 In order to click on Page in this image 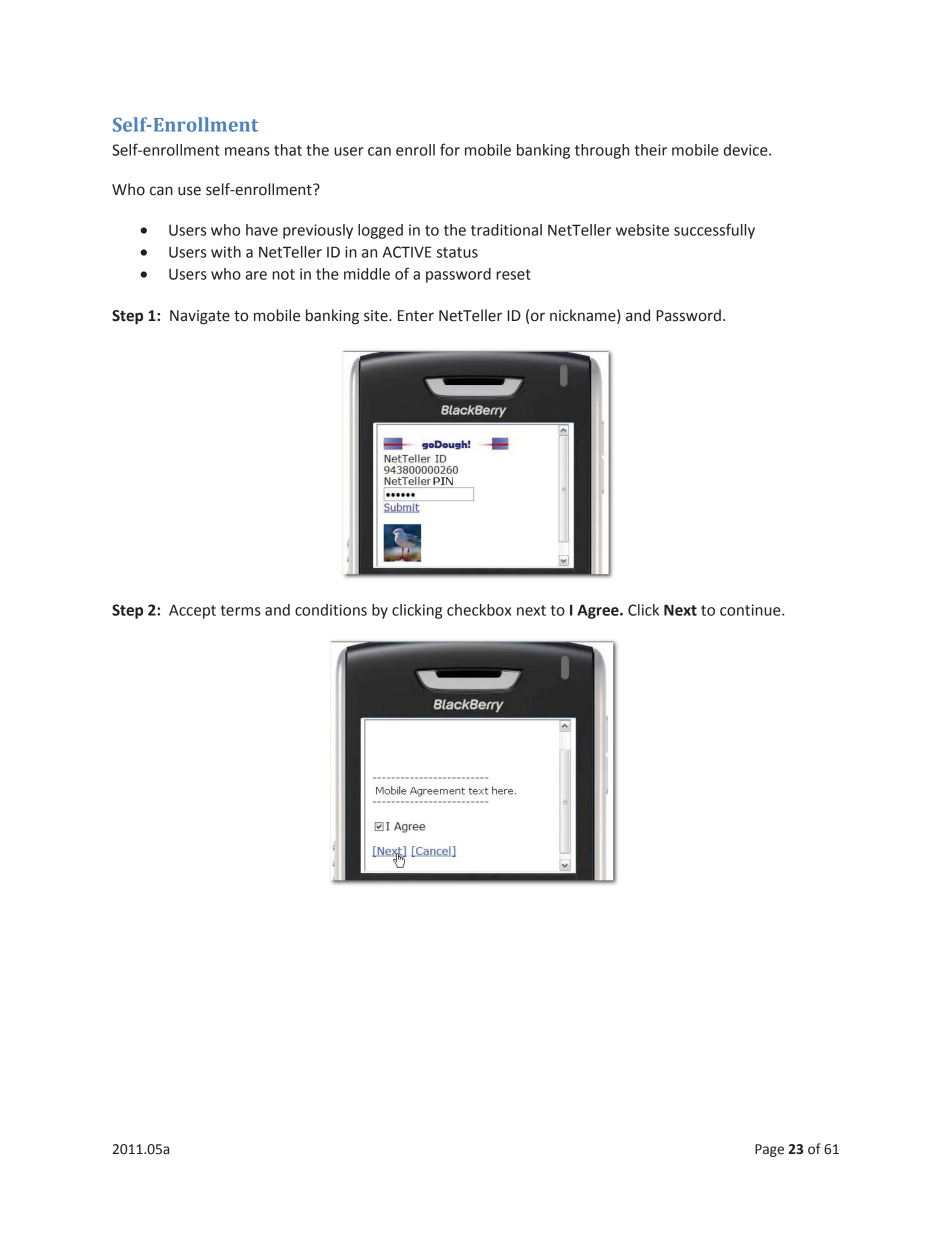, I will do `click(769, 1150)`.
